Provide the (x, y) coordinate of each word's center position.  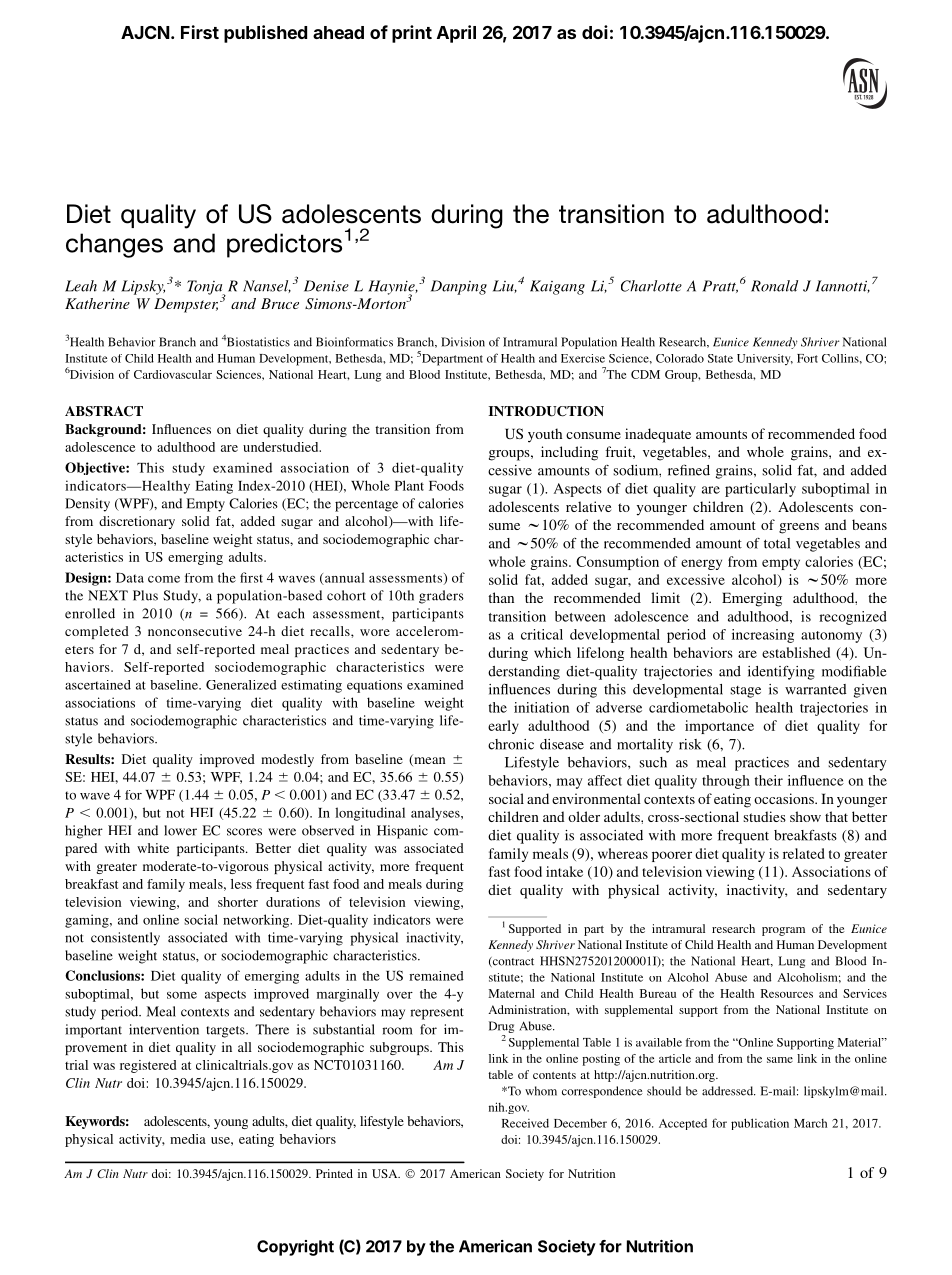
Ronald (774, 286)
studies (764, 816)
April (456, 34)
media (188, 1139)
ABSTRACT (104, 411)
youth (545, 435)
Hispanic (402, 832)
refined (689, 470)
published (265, 34)
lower (180, 830)
